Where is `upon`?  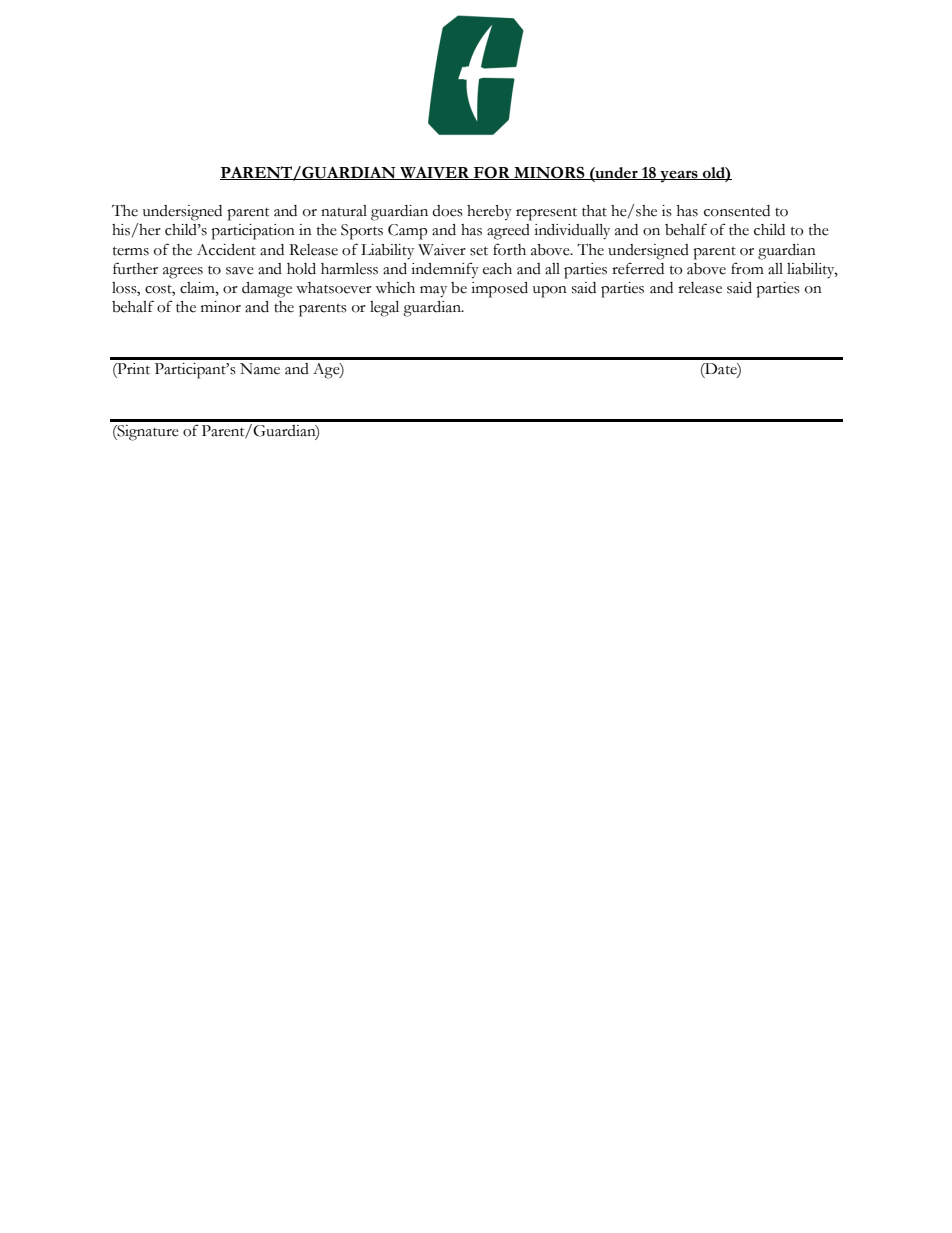 upon is located at coordinates (550, 292).
